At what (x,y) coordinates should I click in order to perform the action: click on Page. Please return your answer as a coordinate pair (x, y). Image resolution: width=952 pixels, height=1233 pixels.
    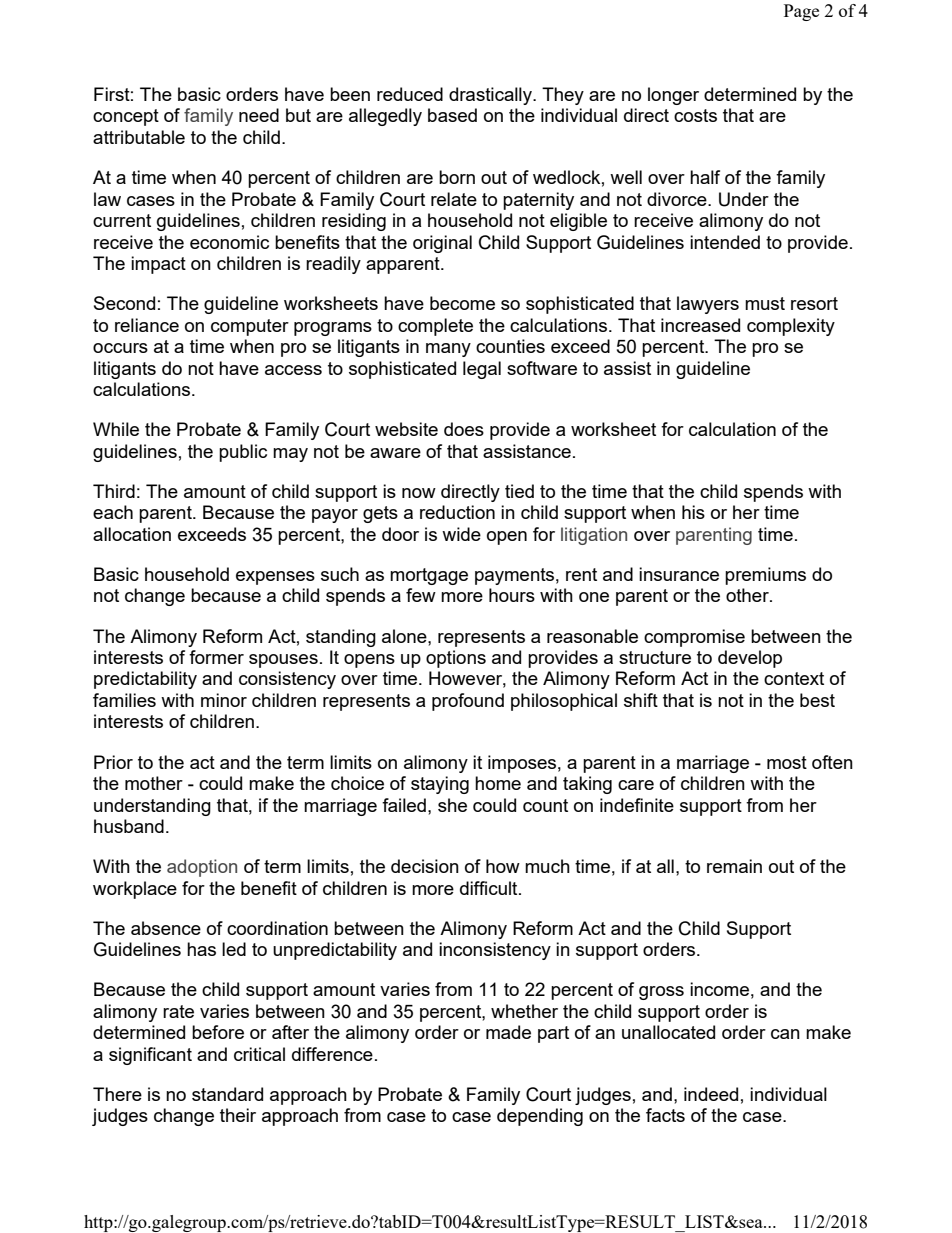
    Looking at the image, I should click on (801, 12).
